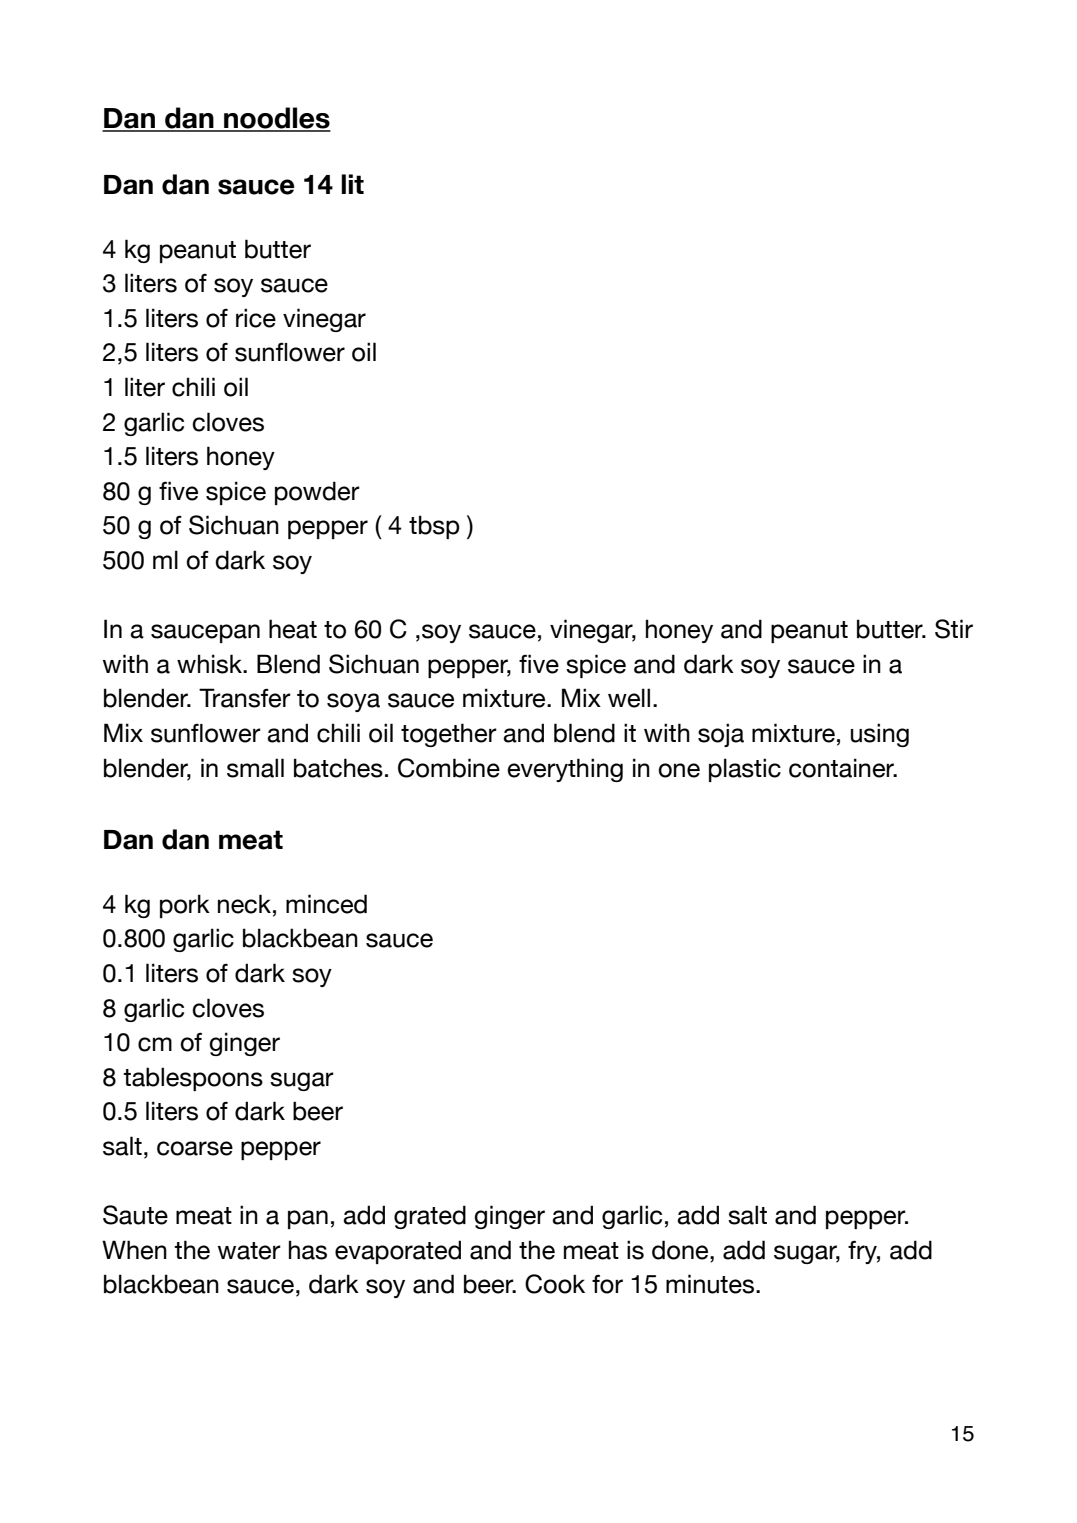  I want to click on tbsp, so click(434, 527).
